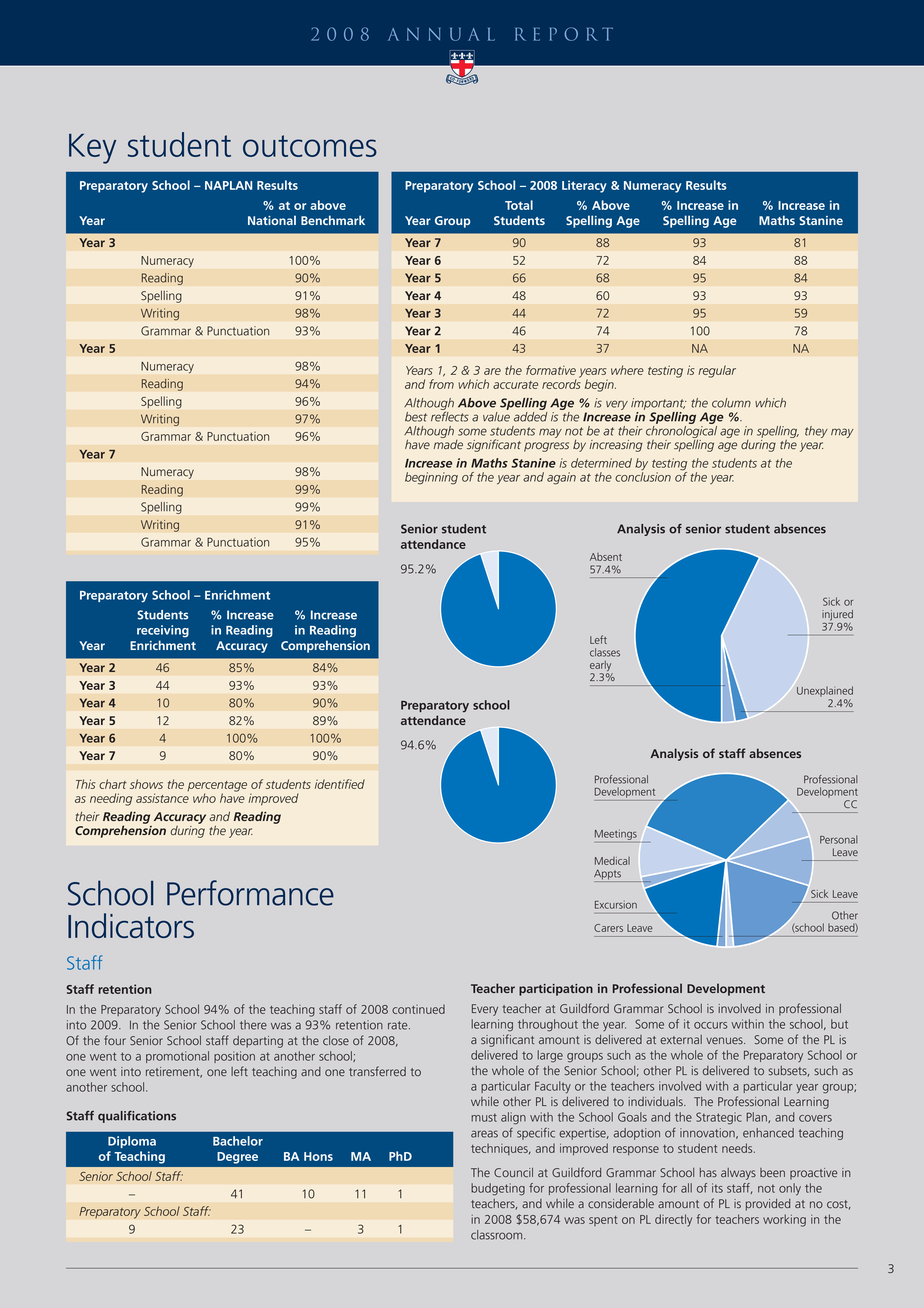 The height and width of the screenshot is (1308, 924). What do you see at coordinates (92, 149) in the screenshot?
I see `Key` at bounding box center [92, 149].
